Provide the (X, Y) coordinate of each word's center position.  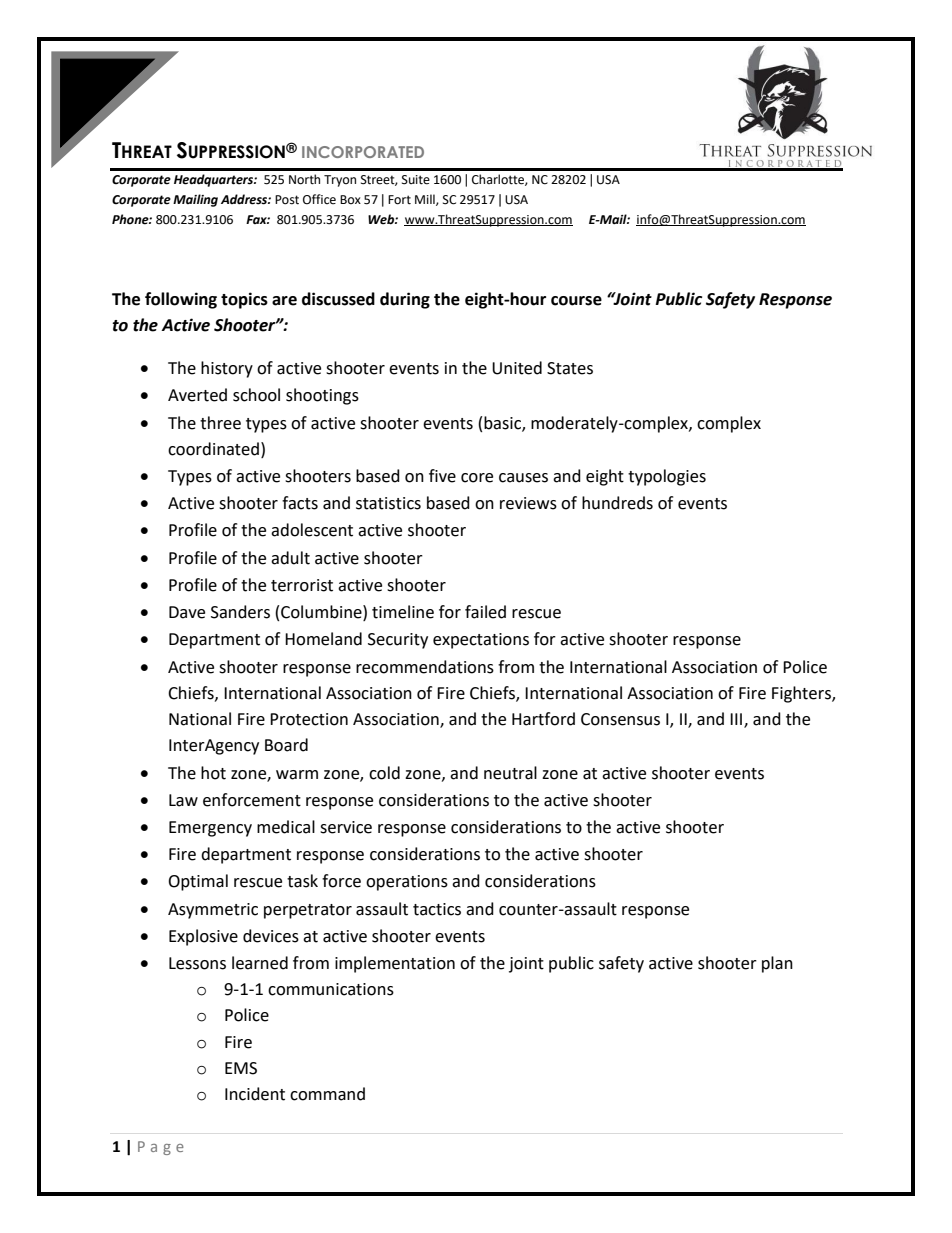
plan (777, 964)
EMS (241, 1068)
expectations (481, 641)
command (327, 1094)
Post (287, 200)
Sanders (240, 612)
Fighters (802, 694)
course (576, 301)
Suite (416, 180)
